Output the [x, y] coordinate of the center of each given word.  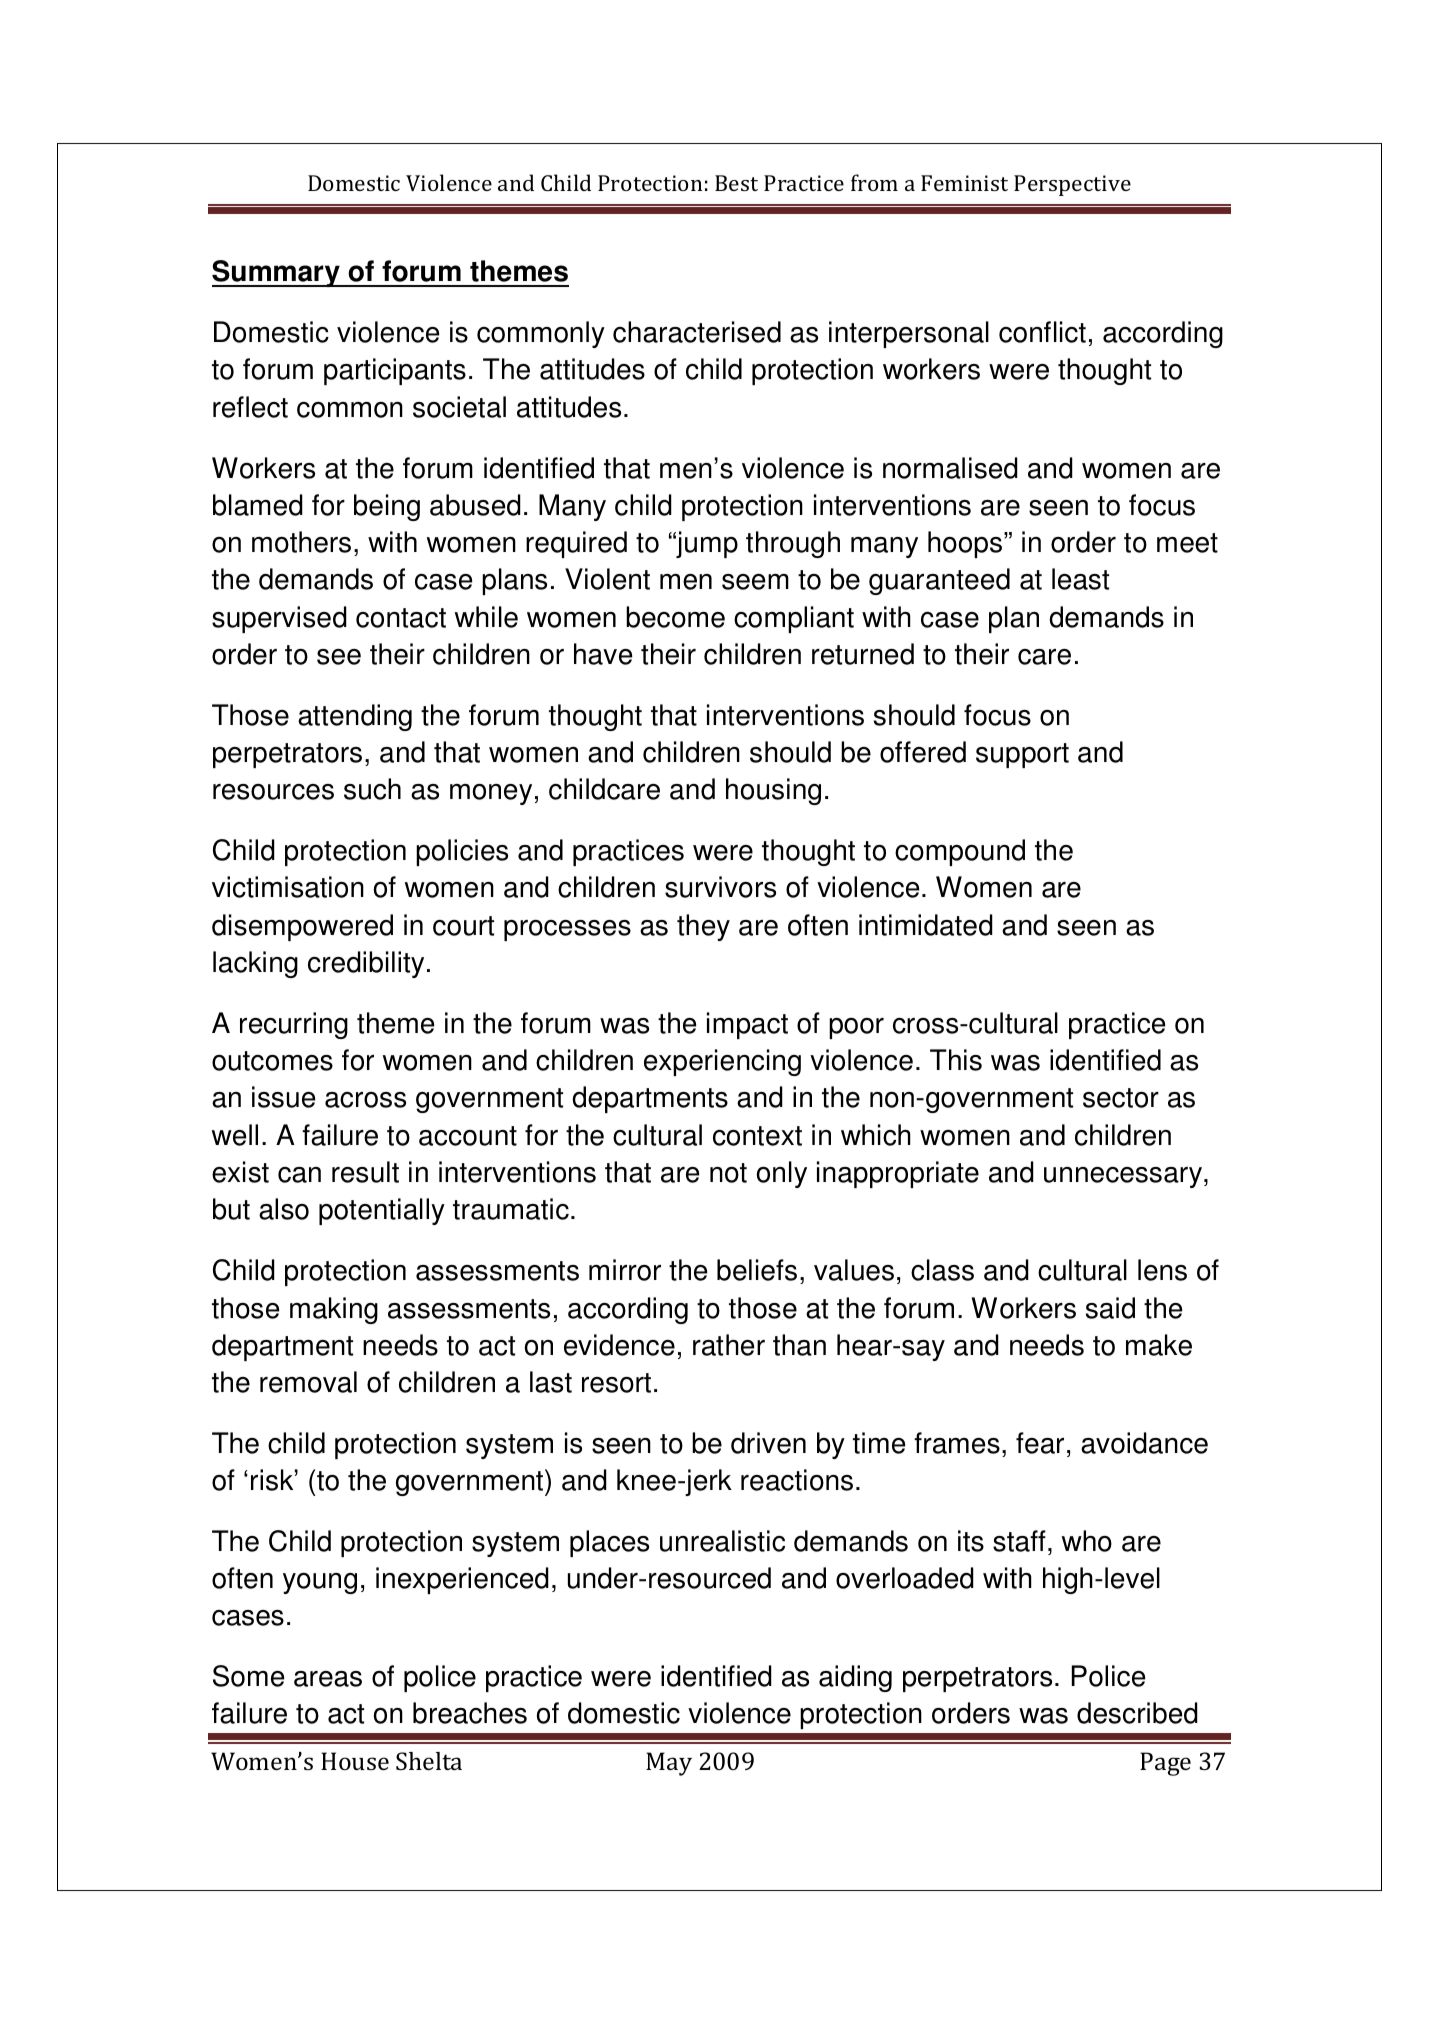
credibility [366, 964]
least [1080, 579]
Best [736, 183]
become [675, 617]
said [1110, 1308]
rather [729, 1345]
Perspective [1072, 185]
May [669, 1764]
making [334, 1310]
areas [328, 1679]
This [956, 1060]
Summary [277, 273]
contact [401, 618]
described [1137, 1713]
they [703, 927]
